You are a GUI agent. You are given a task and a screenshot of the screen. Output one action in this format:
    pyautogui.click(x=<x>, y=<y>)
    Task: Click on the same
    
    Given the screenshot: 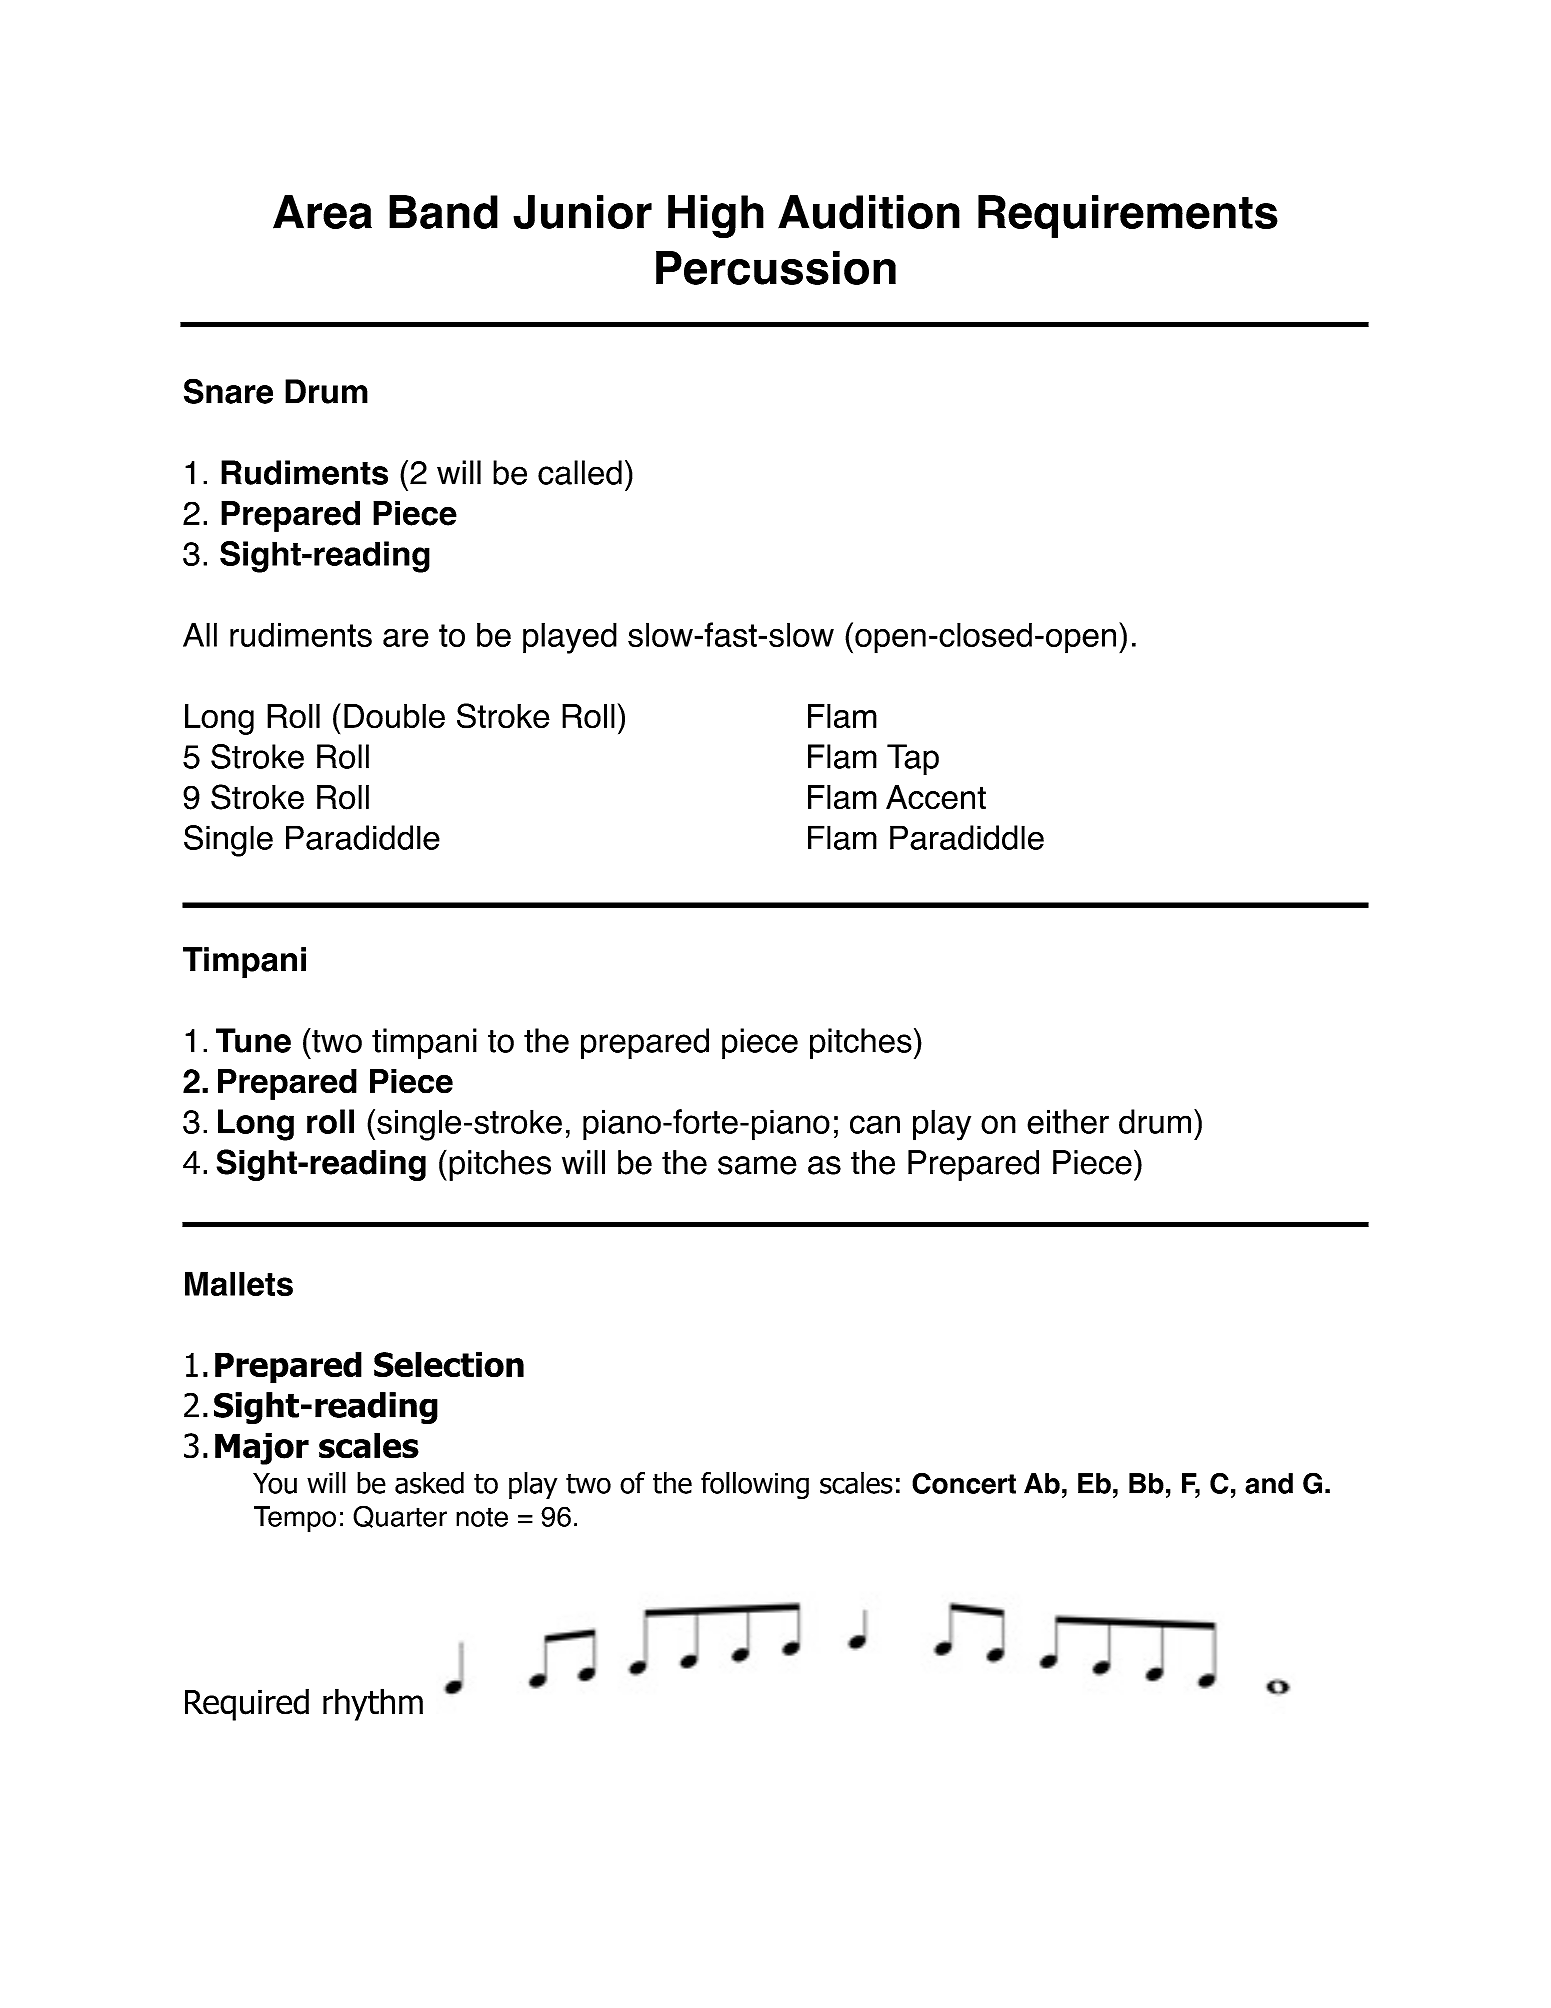 What is the action you would take?
    pyautogui.click(x=757, y=1165)
